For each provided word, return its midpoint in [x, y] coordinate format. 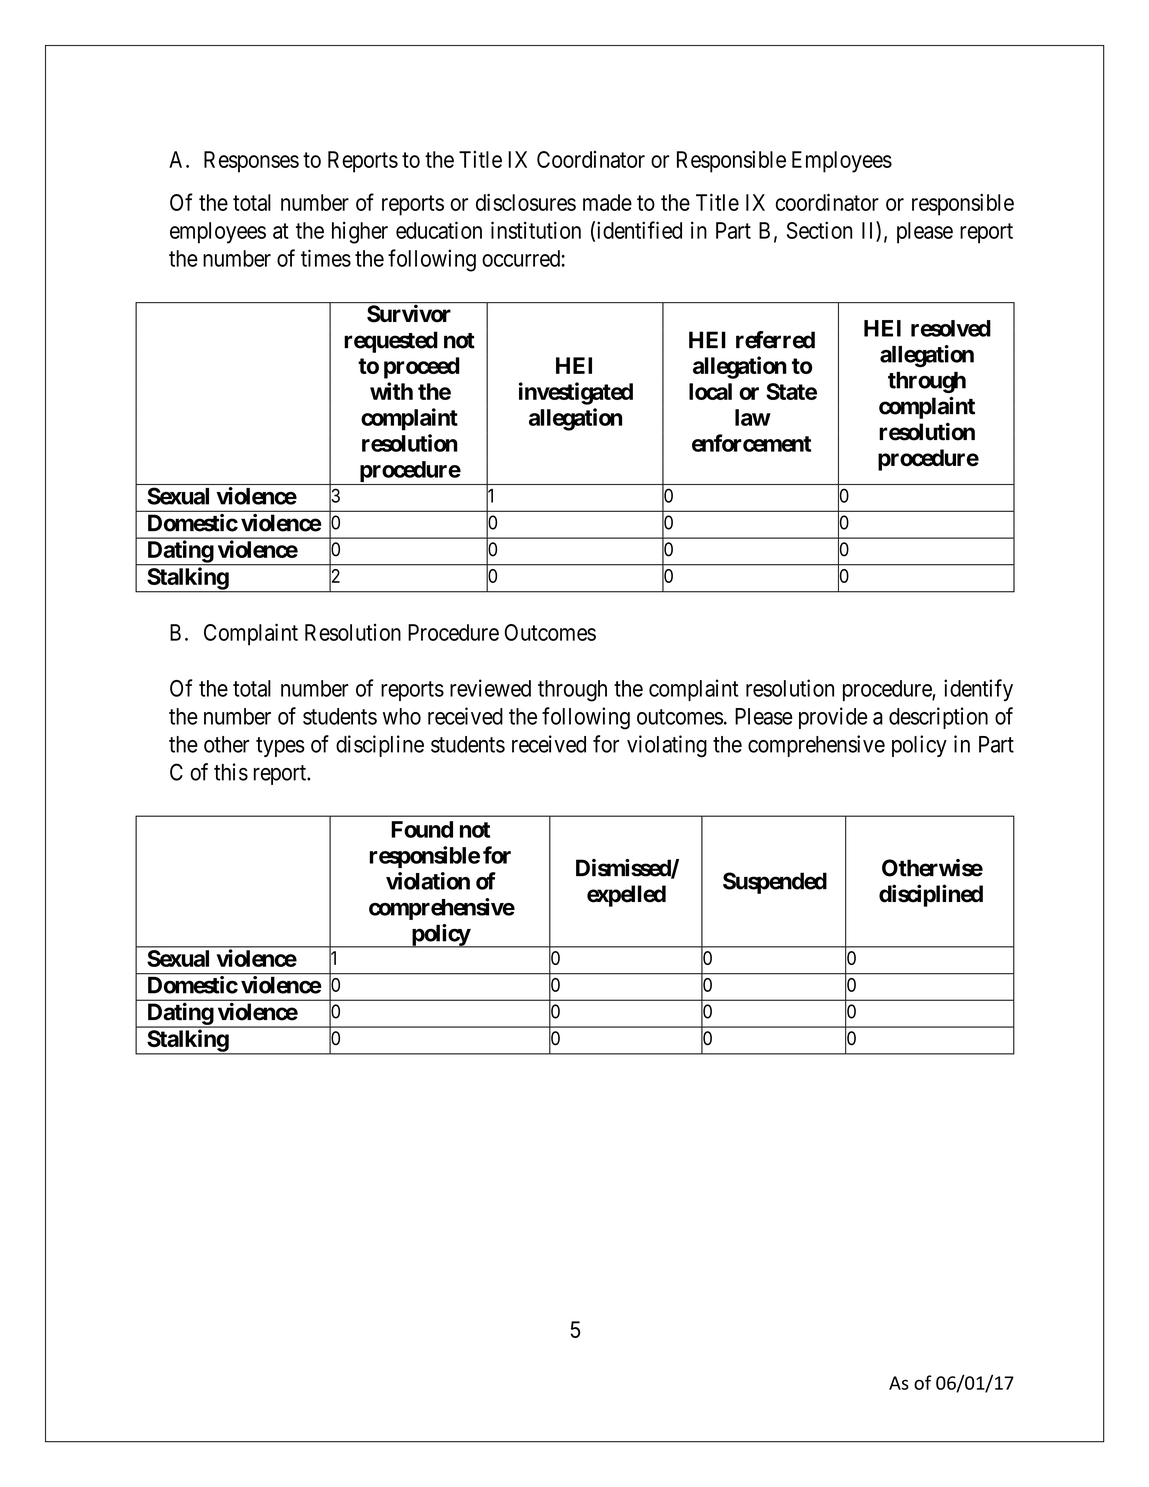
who [402, 716]
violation [428, 881]
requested [391, 342]
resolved [951, 328]
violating [667, 746]
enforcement [751, 443]
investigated [576, 393]
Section [819, 230]
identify [978, 690]
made [607, 202]
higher [360, 232]
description [938, 718]
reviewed [490, 688]
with [391, 391]
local [710, 391]
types [280, 747]
